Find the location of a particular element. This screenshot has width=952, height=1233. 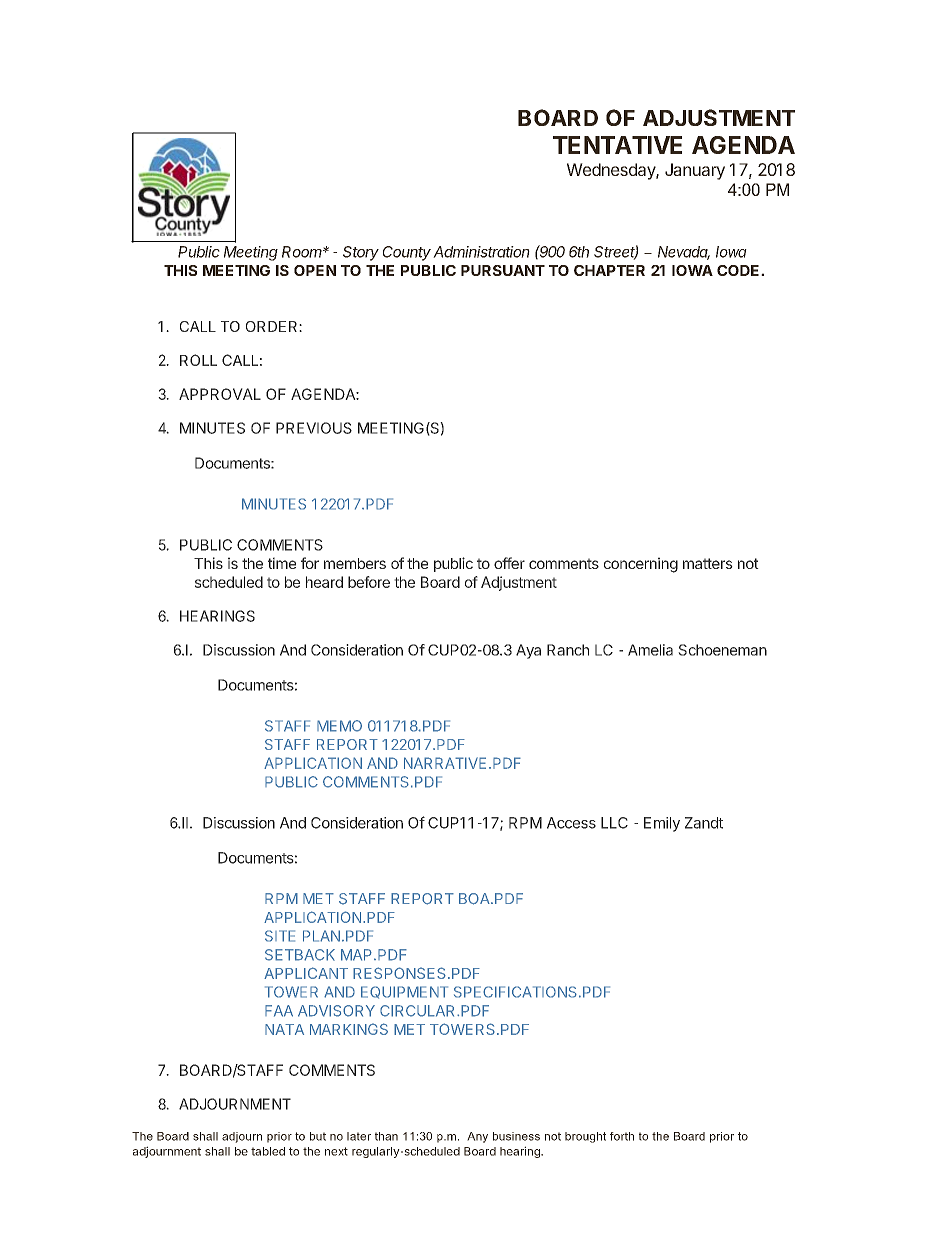

PURSUANT is located at coordinates (503, 270).
